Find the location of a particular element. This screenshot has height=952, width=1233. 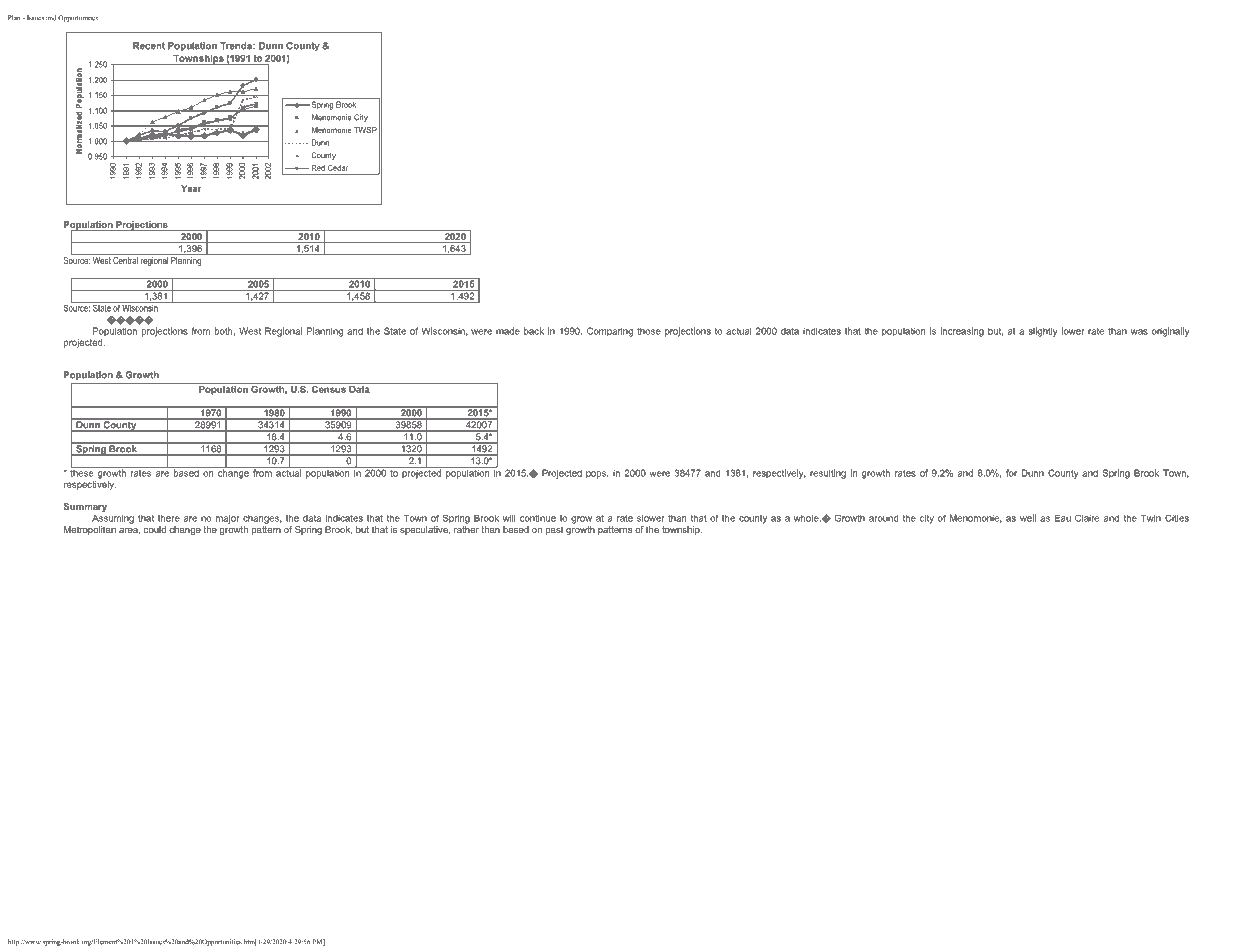

slightly is located at coordinates (1042, 332).
